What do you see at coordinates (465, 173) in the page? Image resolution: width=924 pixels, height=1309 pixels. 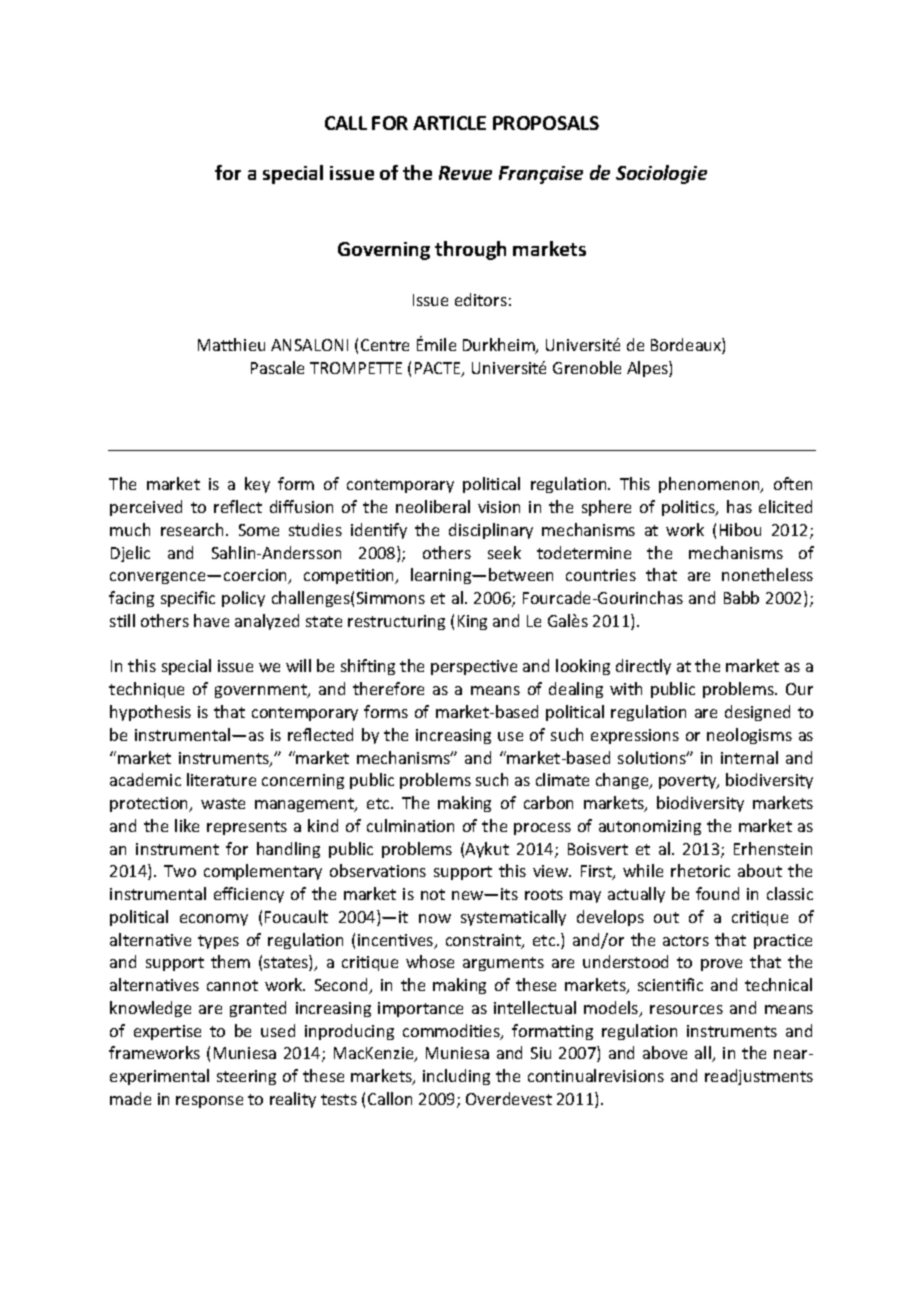 I see `Revue` at bounding box center [465, 173].
